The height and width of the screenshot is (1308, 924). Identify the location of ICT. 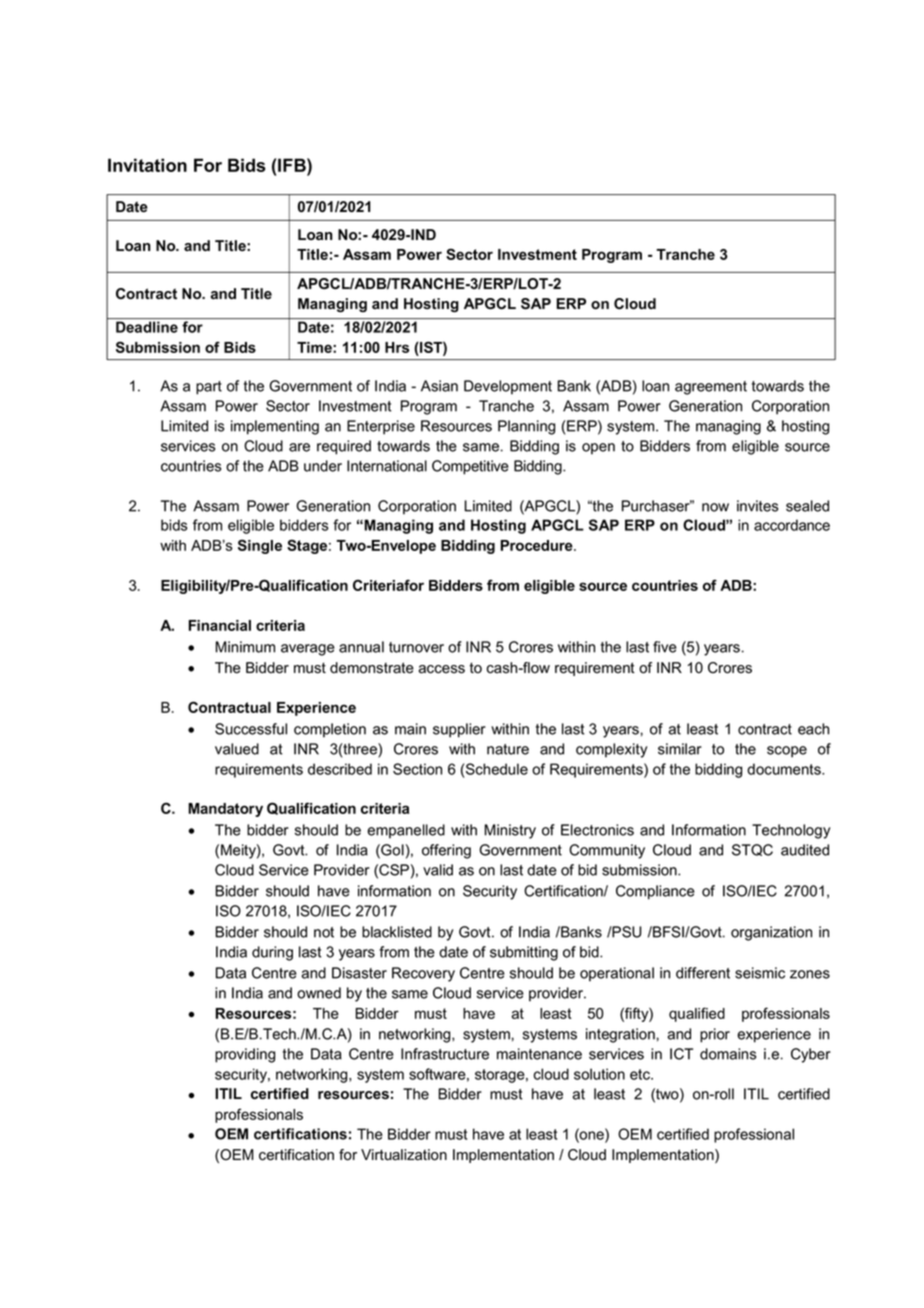
(681, 1054).
